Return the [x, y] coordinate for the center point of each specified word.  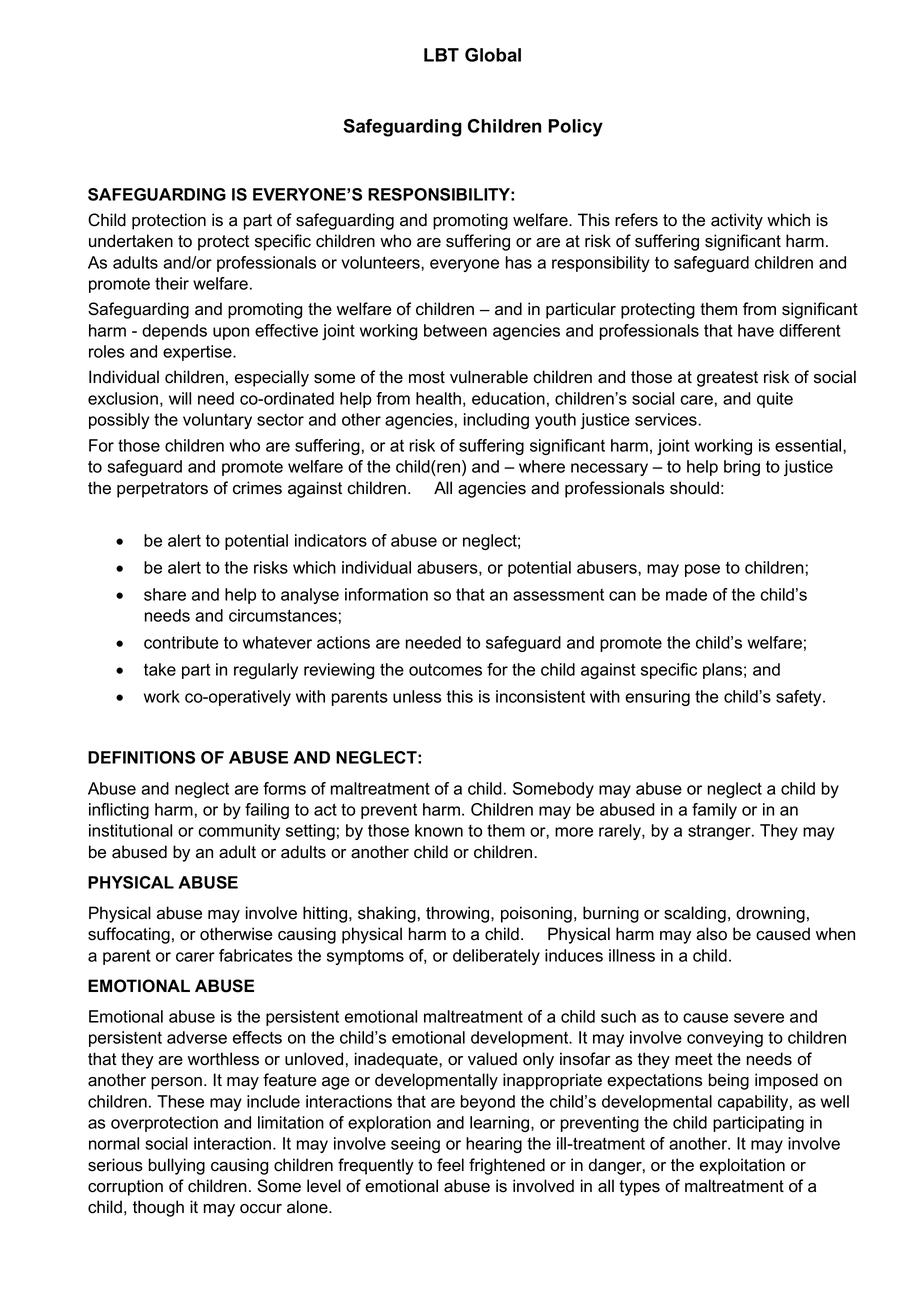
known [439, 830]
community [239, 832]
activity [737, 221]
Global [493, 55]
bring [742, 468]
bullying [177, 1166]
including [496, 421]
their [172, 283]
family [714, 811]
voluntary [217, 421]
